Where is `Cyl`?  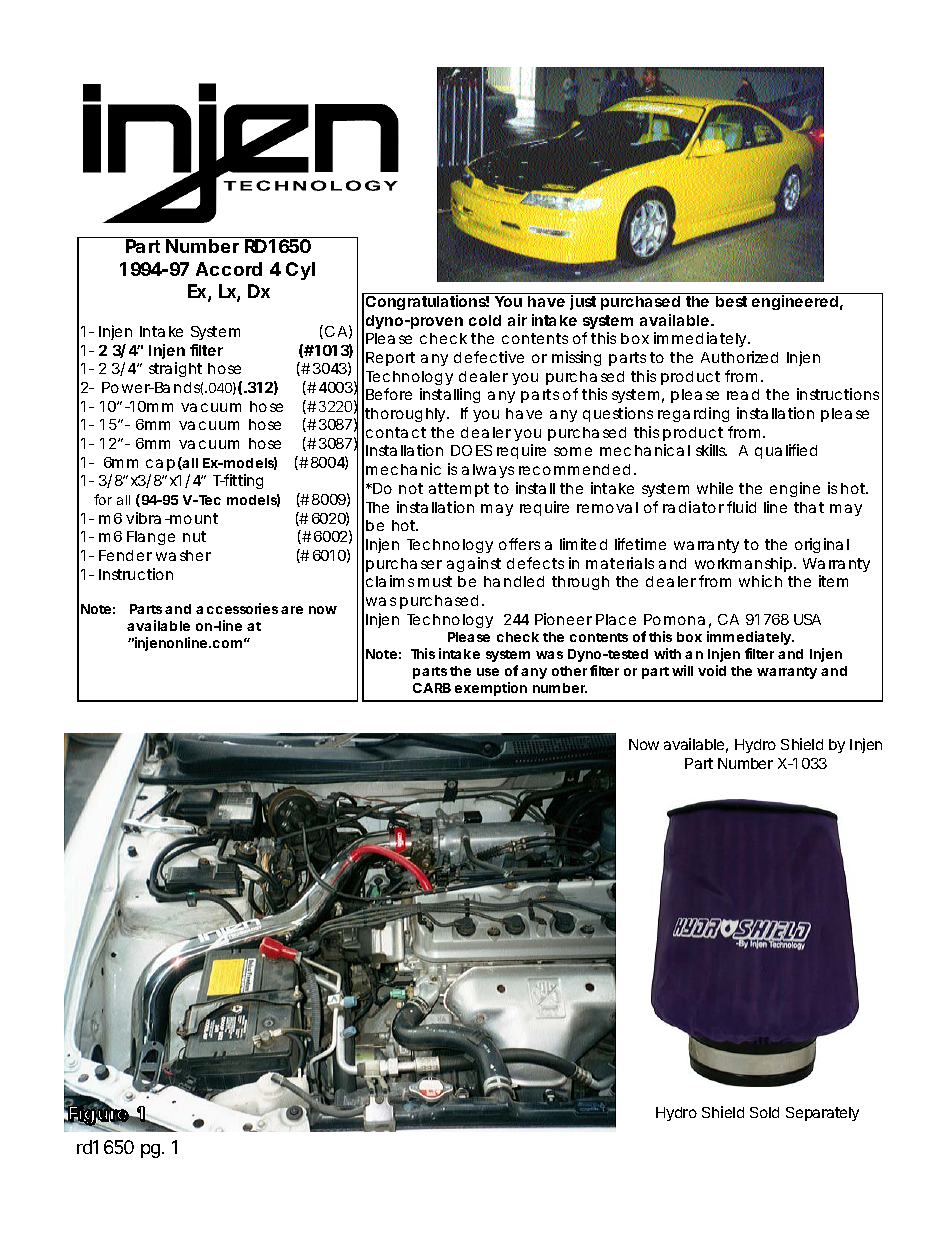 Cyl is located at coordinates (300, 271).
